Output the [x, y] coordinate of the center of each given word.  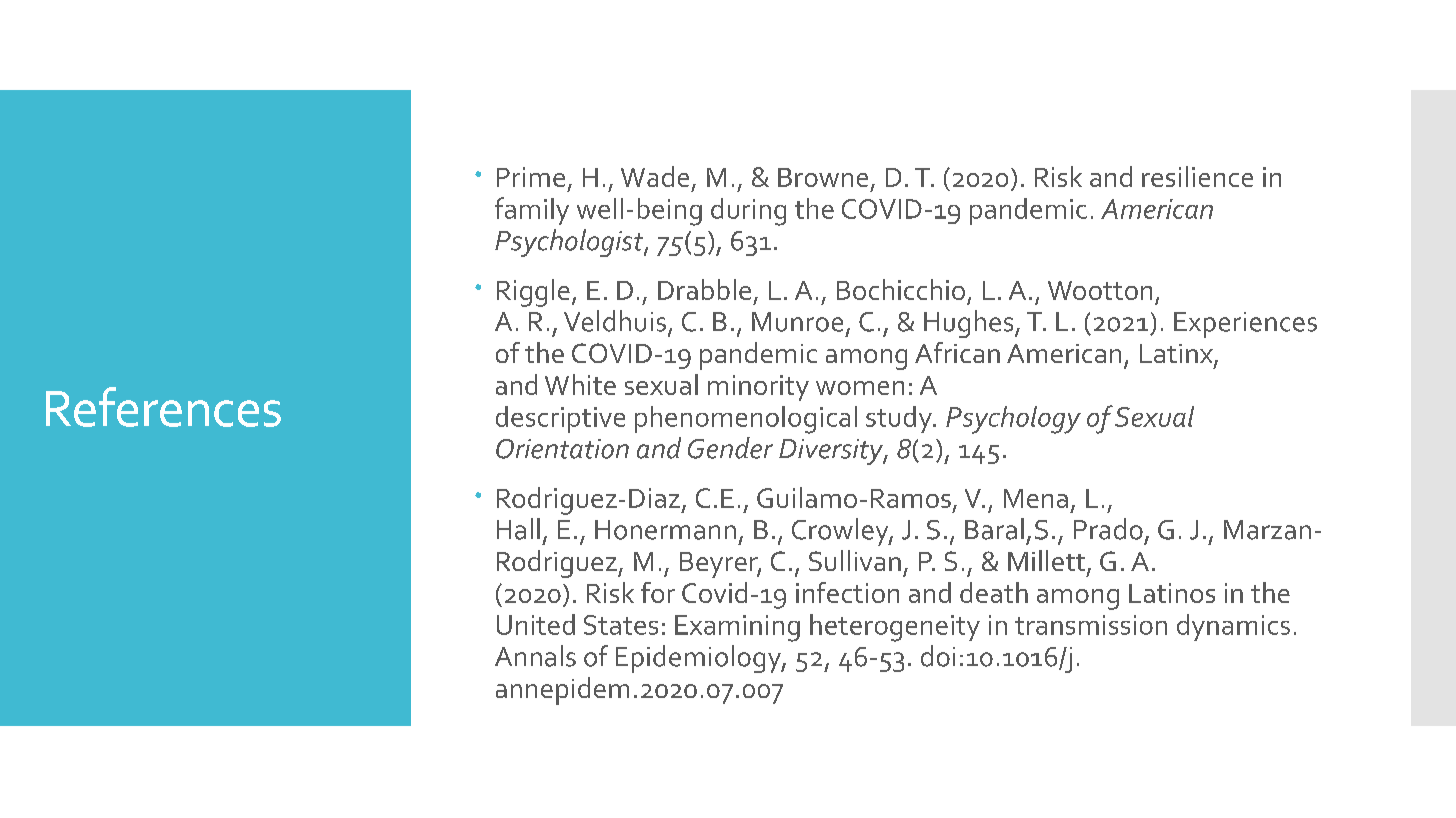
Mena [1036, 498]
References [163, 407]
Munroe [797, 322]
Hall [518, 529]
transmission [1091, 625]
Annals [535, 656]
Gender [730, 448]
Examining [737, 628]
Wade [655, 176]
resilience [1197, 176]
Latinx [1177, 355]
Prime [531, 177]
